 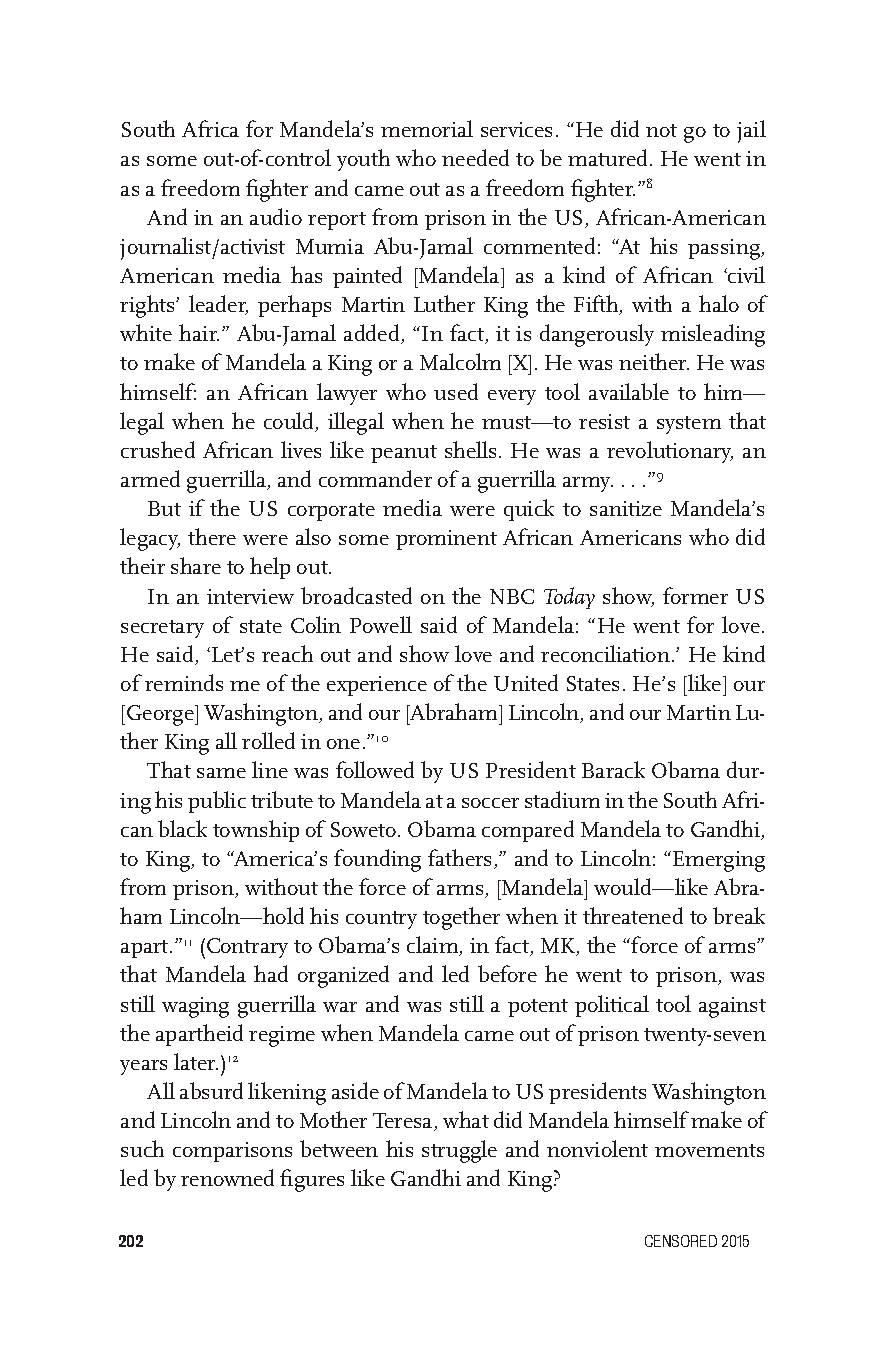 What do you see at coordinates (276, 216) in the image?
I see `audio` at bounding box center [276, 216].
